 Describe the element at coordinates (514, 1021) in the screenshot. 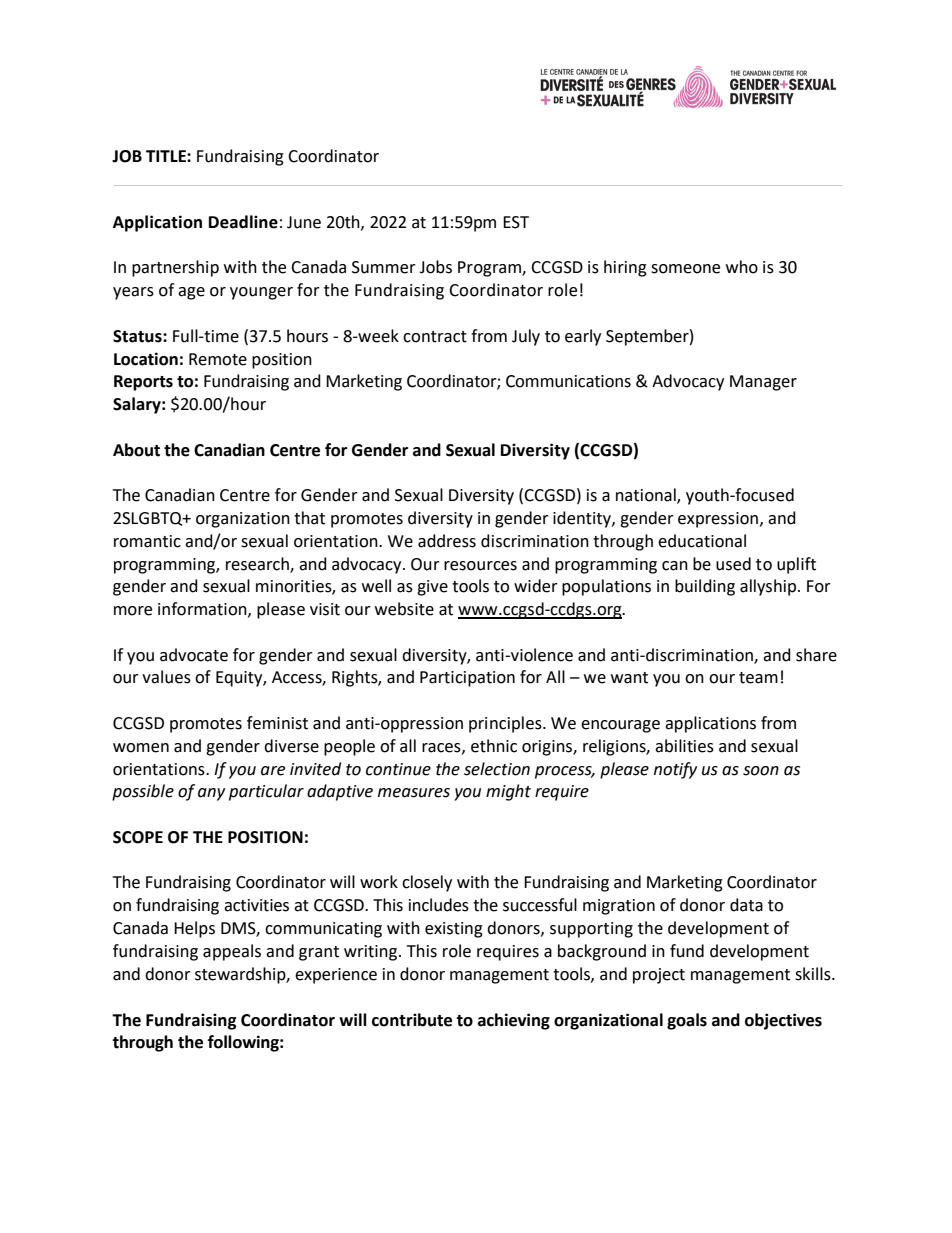

I see `achieving` at that location.
